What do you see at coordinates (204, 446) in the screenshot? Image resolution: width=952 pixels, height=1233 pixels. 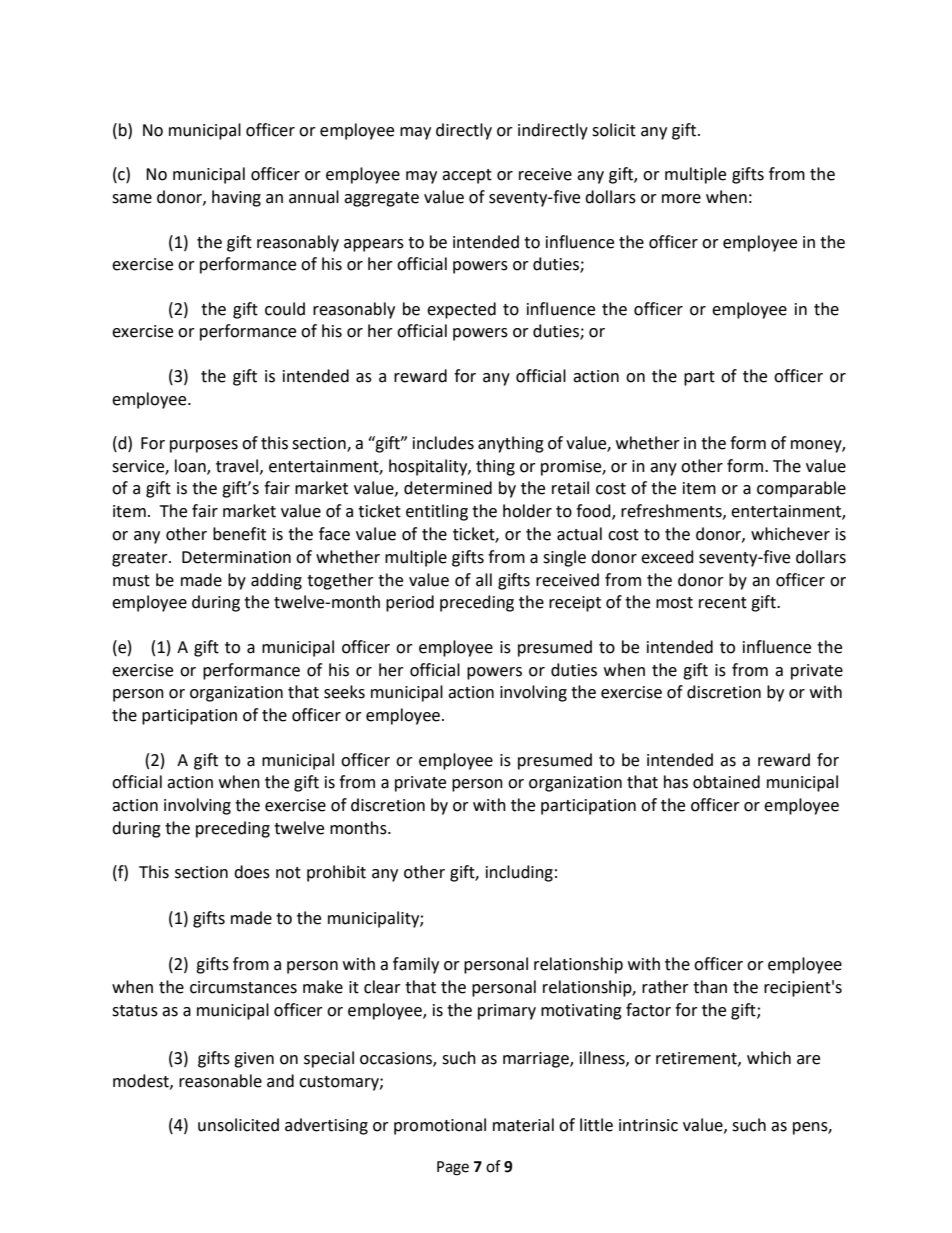 I see `purposes` at bounding box center [204, 446].
